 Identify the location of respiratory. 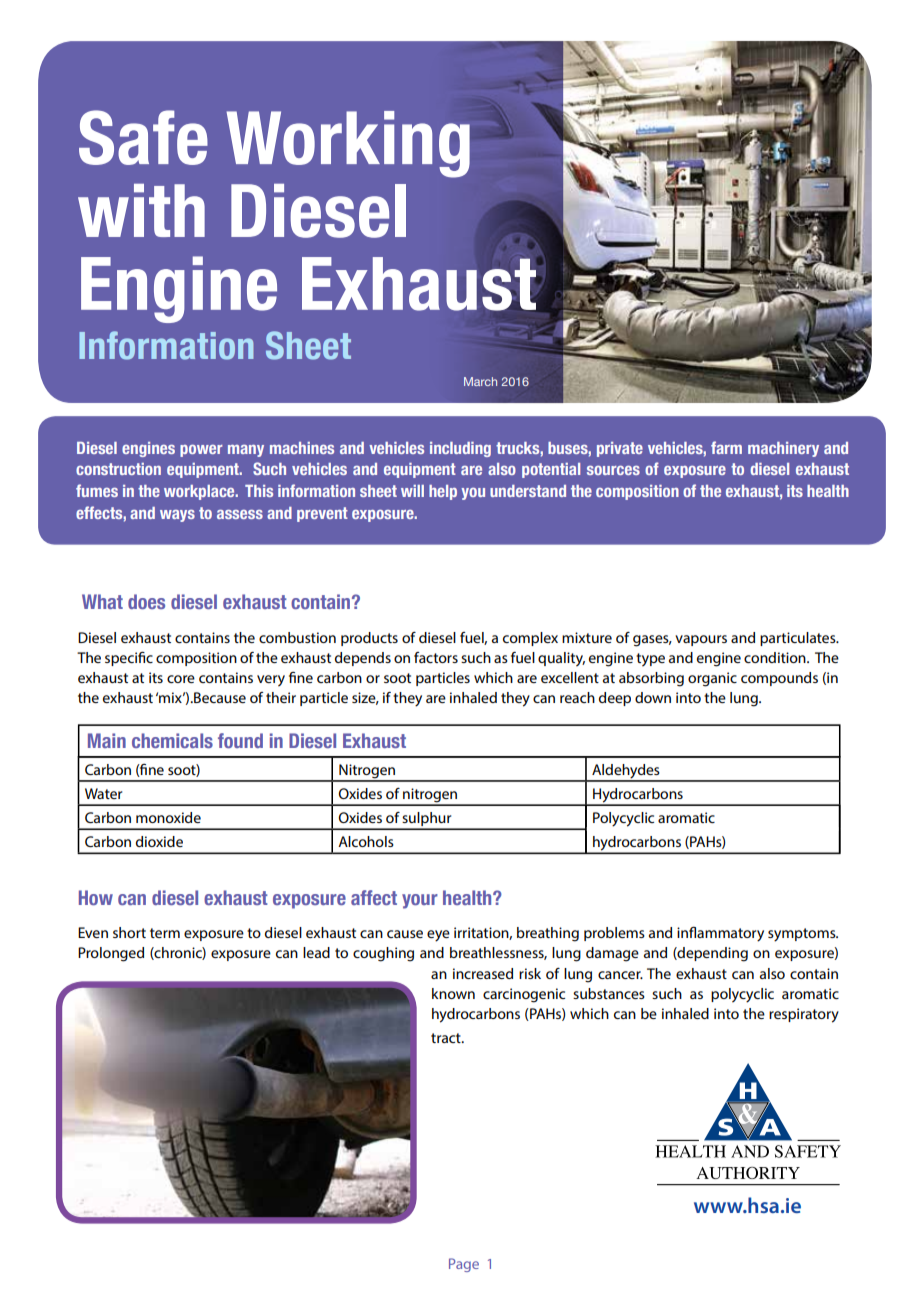
(804, 1015).
